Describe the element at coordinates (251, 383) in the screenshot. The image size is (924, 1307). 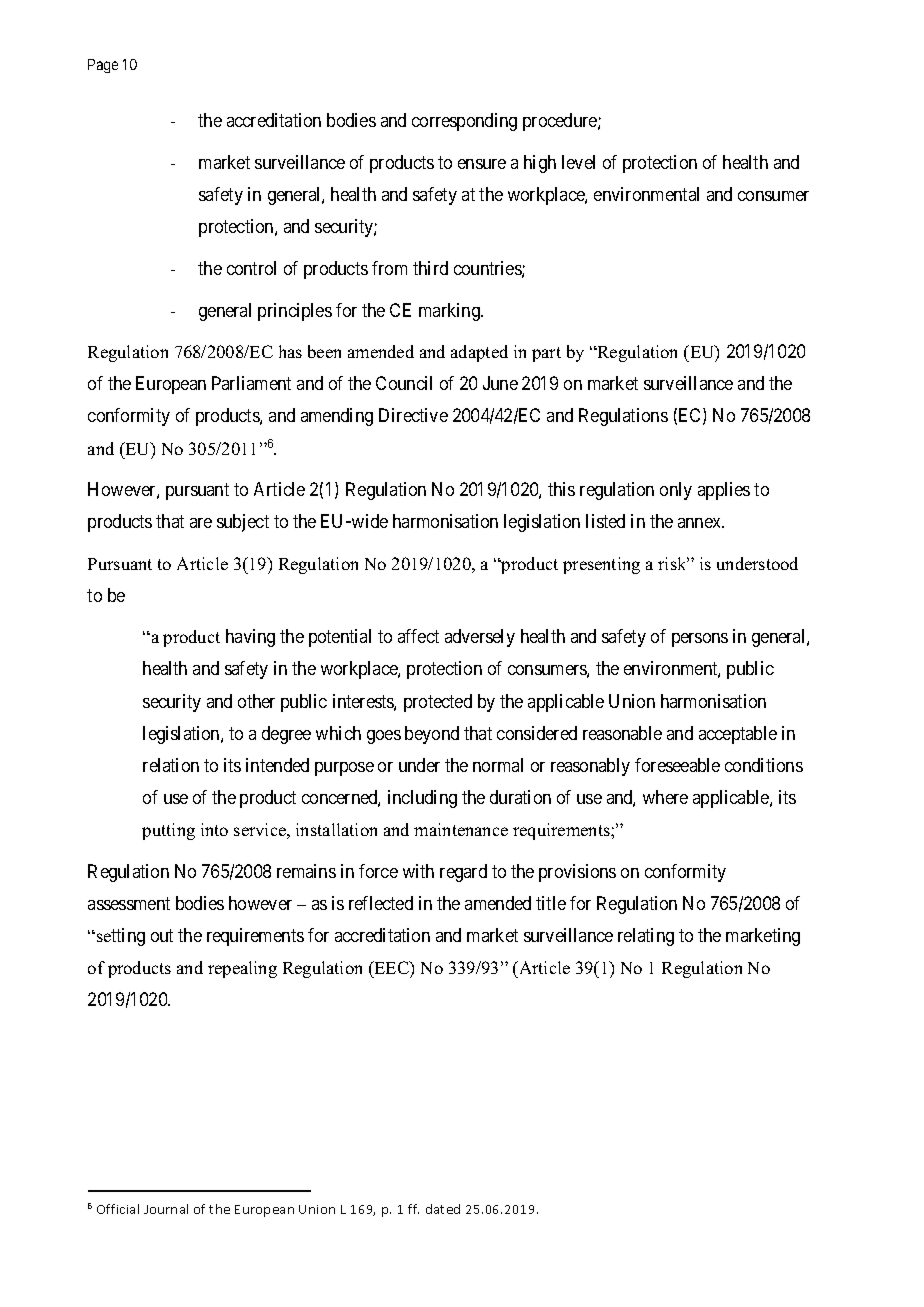
I see `Parliament` at that location.
